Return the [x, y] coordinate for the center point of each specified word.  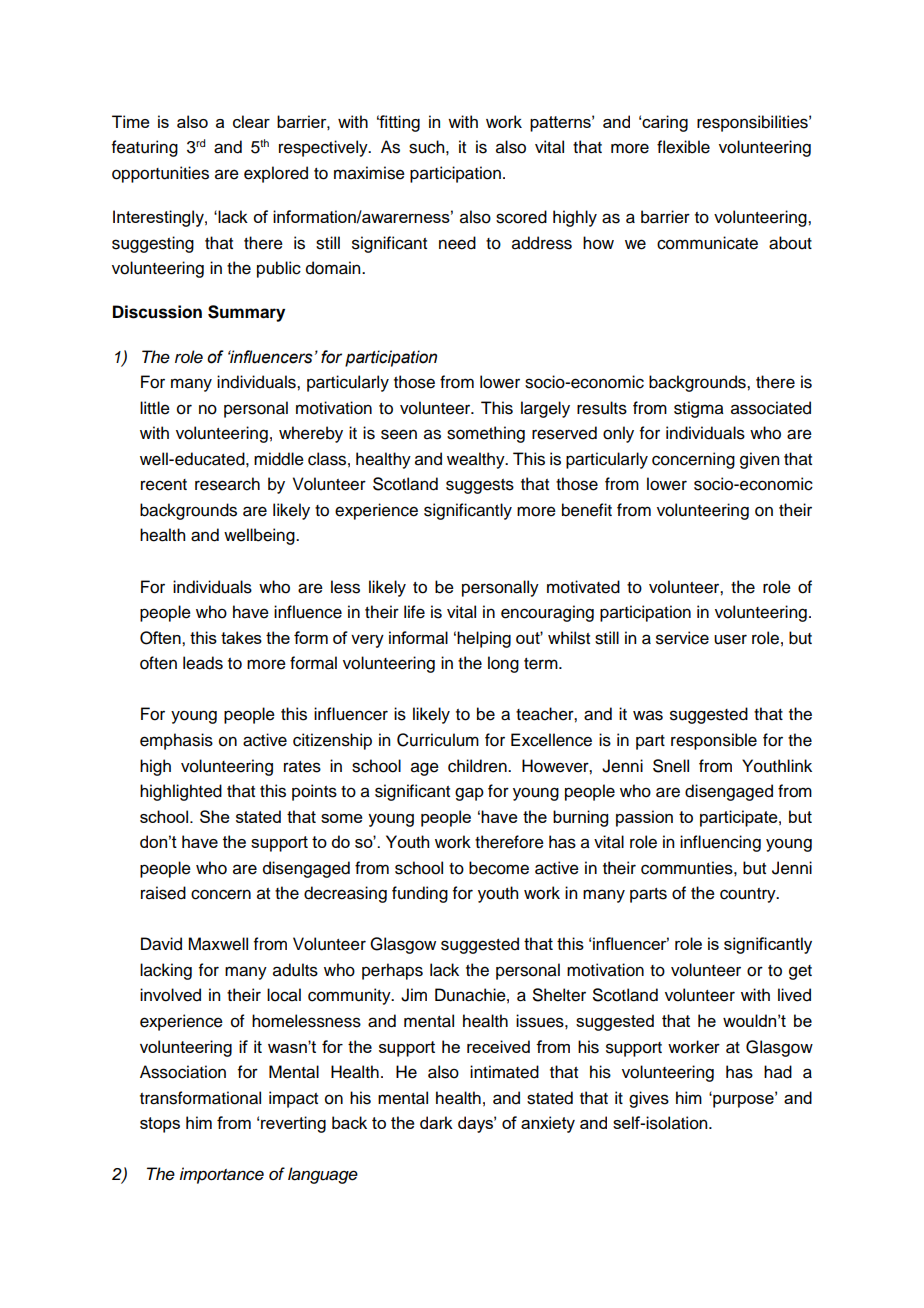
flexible [683, 147]
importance [221, 1175]
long [503, 664]
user [730, 639]
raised [163, 893]
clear [251, 121]
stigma [699, 409]
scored [521, 217]
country [749, 895]
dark [436, 1122]
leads [203, 663]
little [155, 408]
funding [420, 894]
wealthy [477, 460]
